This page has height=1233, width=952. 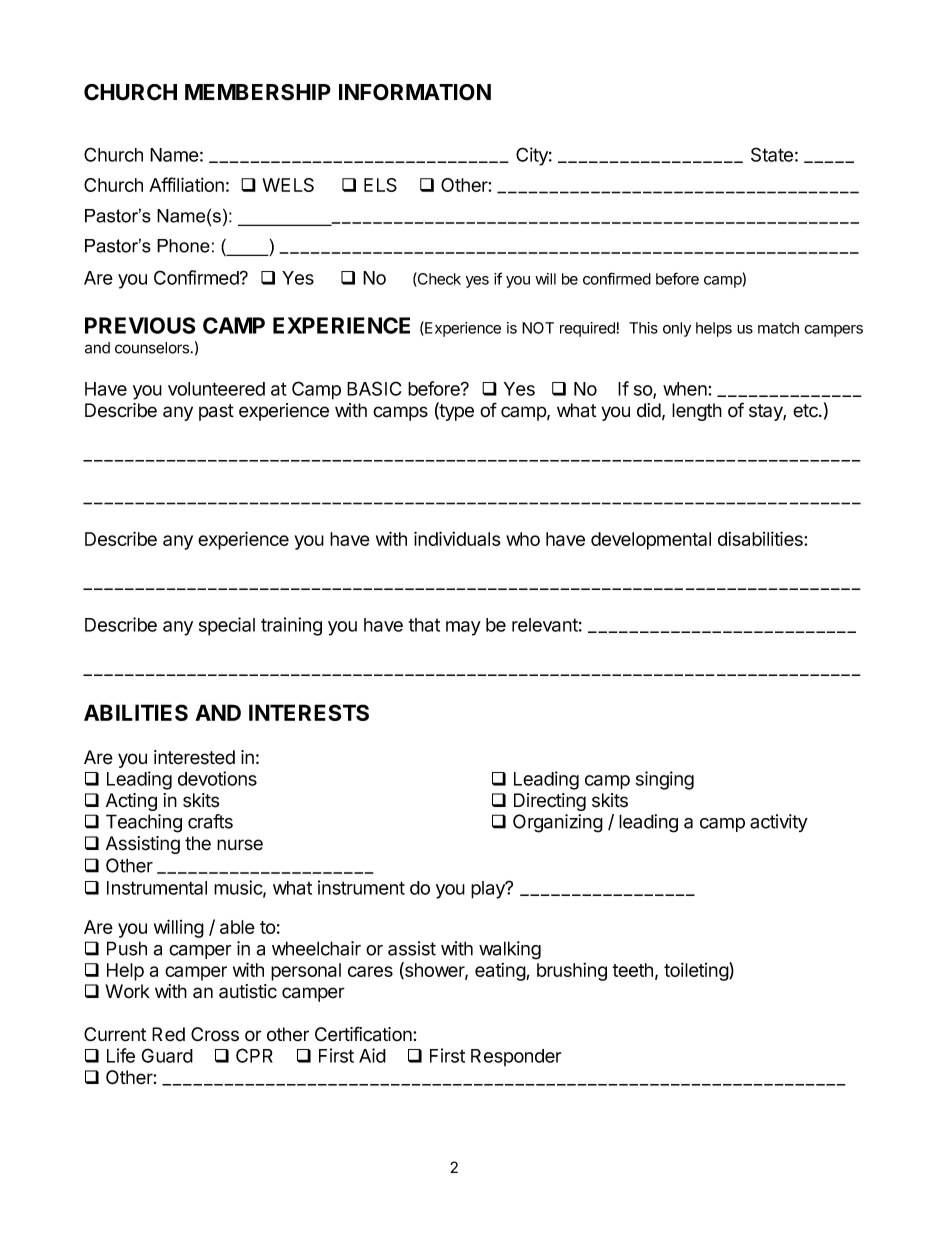 What do you see at coordinates (665, 780) in the page?
I see `singing` at bounding box center [665, 780].
